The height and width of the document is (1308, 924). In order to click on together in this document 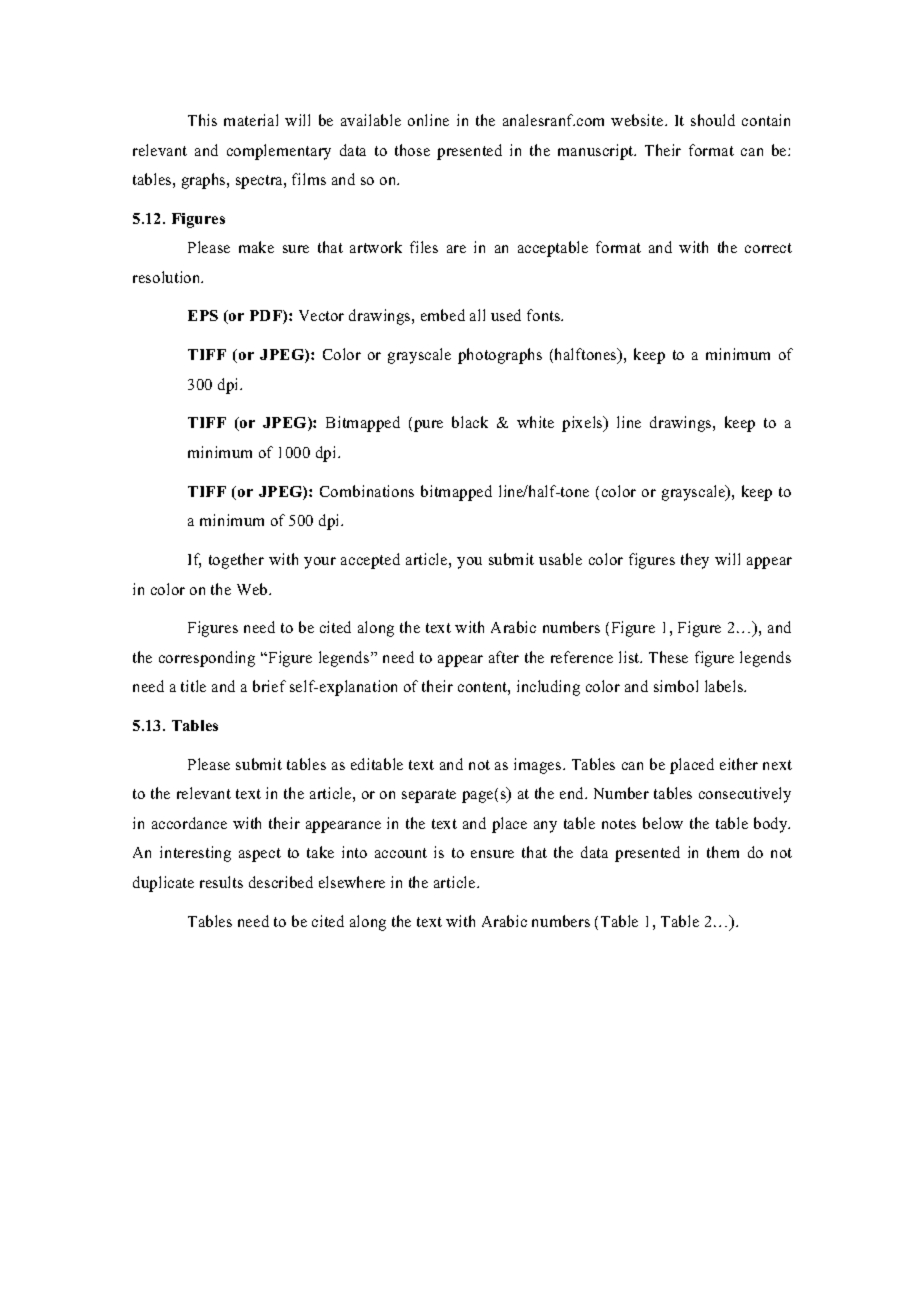, I will do `click(236, 561)`.
